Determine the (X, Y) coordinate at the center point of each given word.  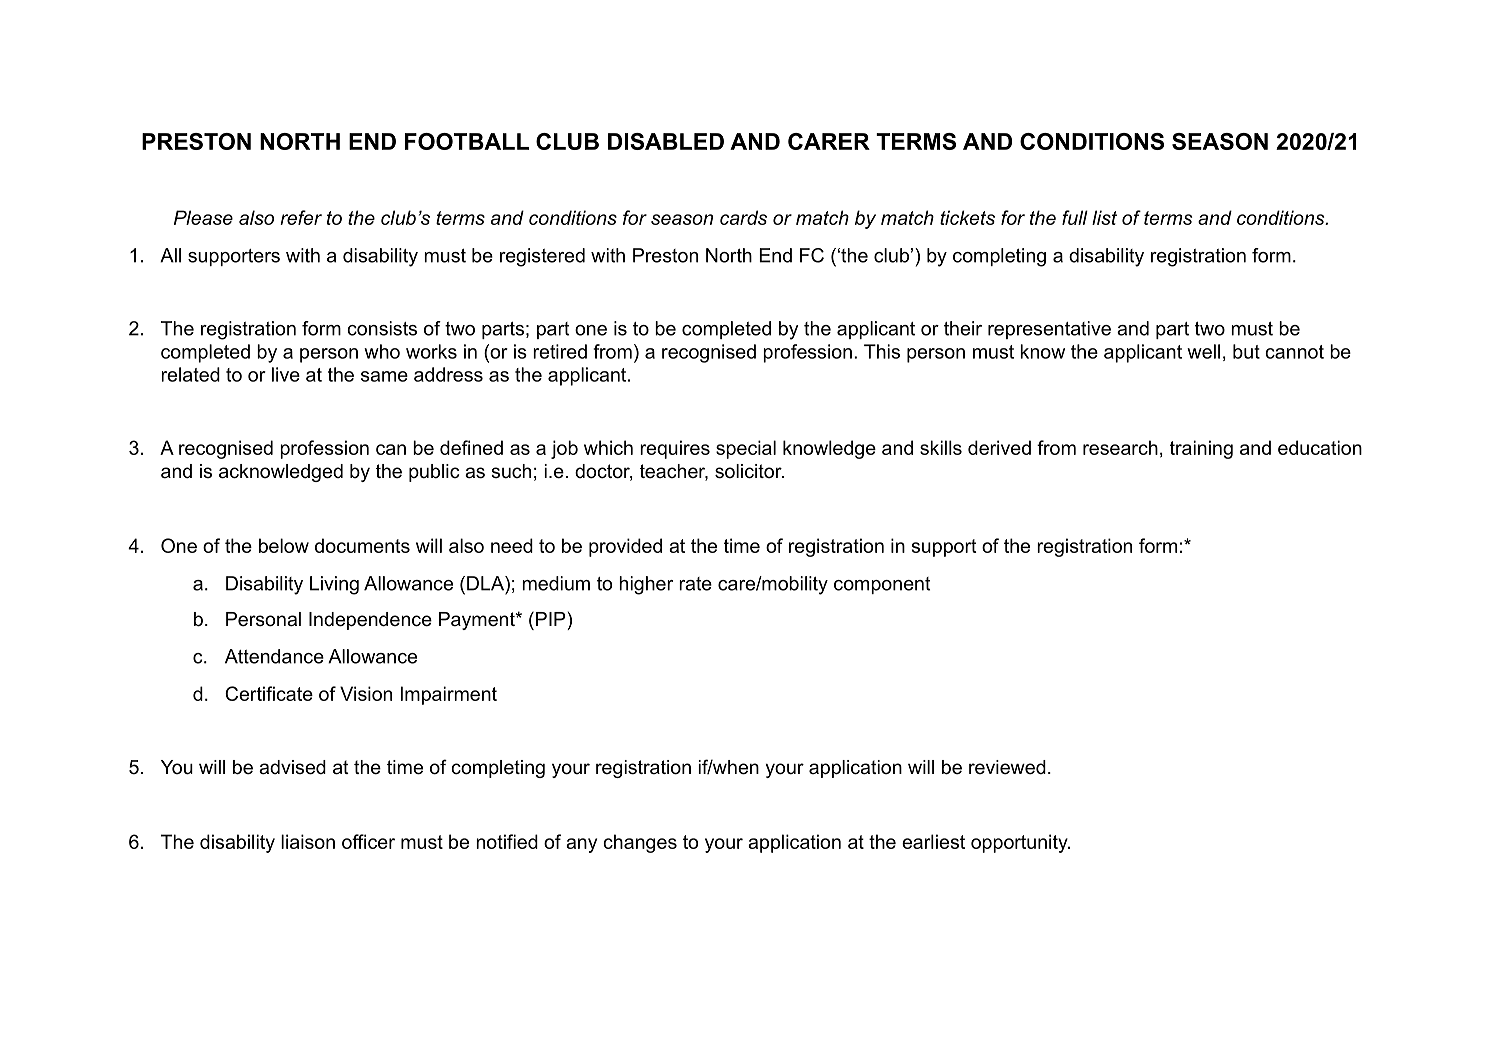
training (1201, 449)
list (1104, 217)
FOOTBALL (467, 141)
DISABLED (666, 141)
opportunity (1020, 843)
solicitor (749, 471)
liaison (308, 841)
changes (640, 843)
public (434, 473)
